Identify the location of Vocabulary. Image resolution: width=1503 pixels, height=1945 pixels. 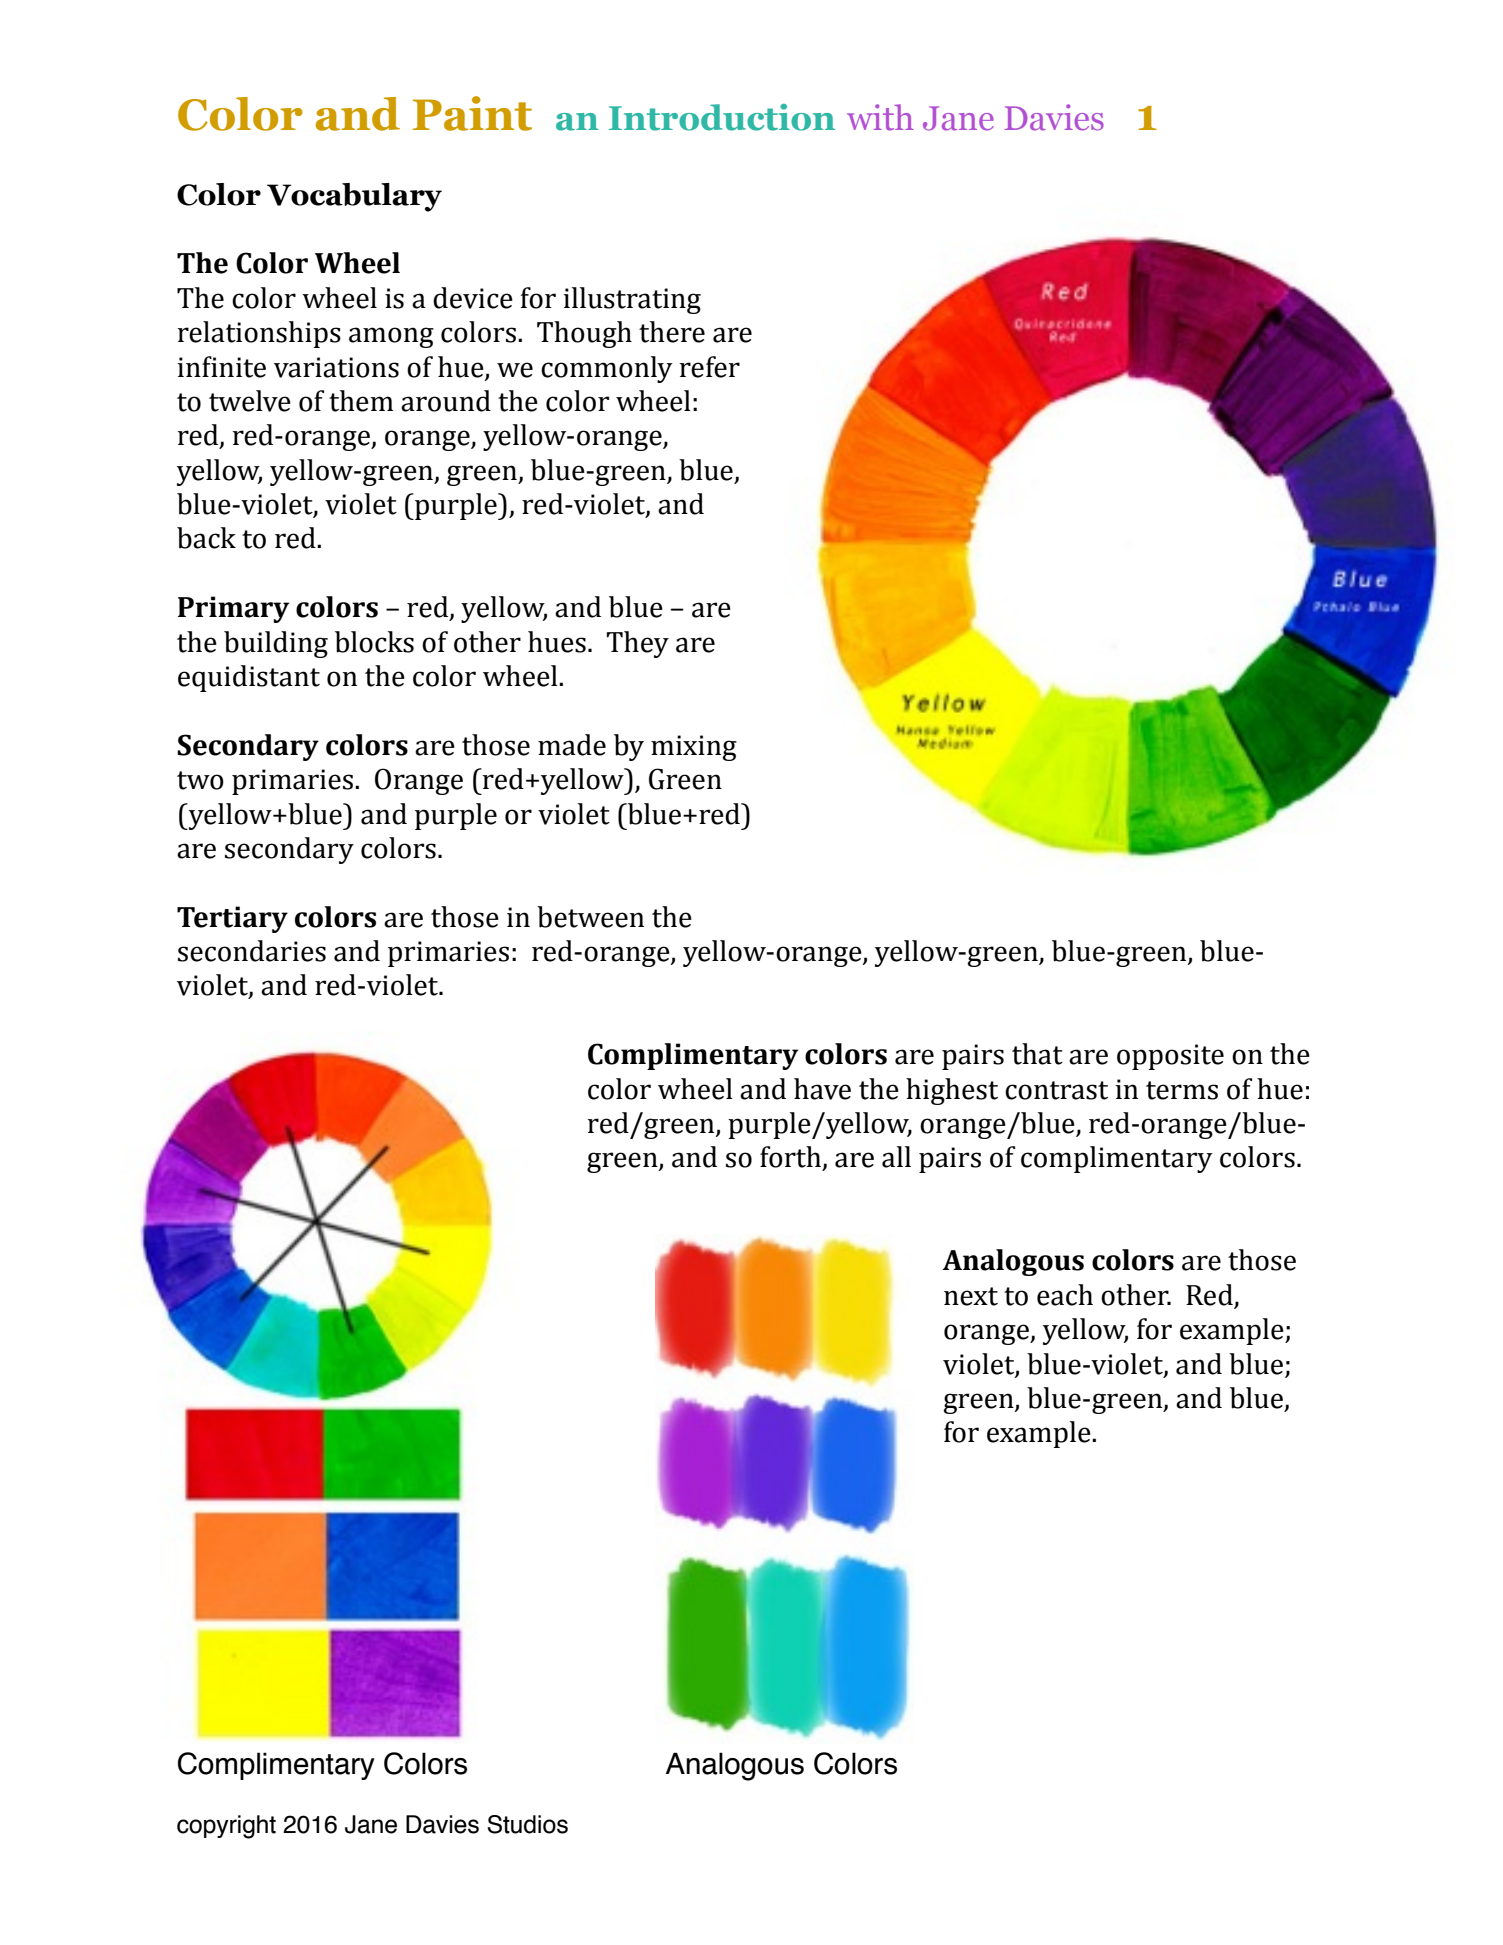
(354, 197).
